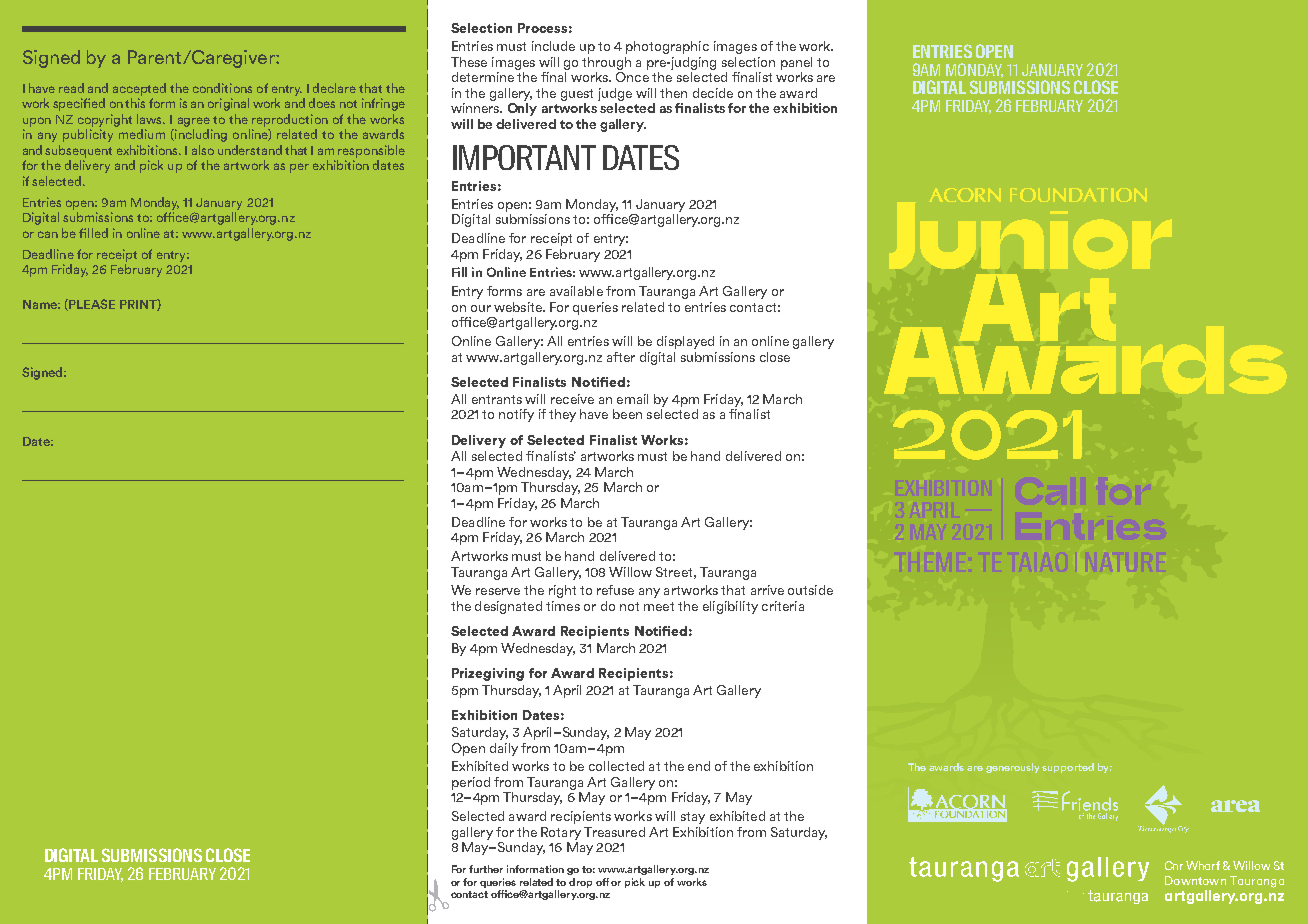 The width and height of the document is (1308, 924). Describe the element at coordinates (614, 832) in the document. I see `Treasured` at that location.
